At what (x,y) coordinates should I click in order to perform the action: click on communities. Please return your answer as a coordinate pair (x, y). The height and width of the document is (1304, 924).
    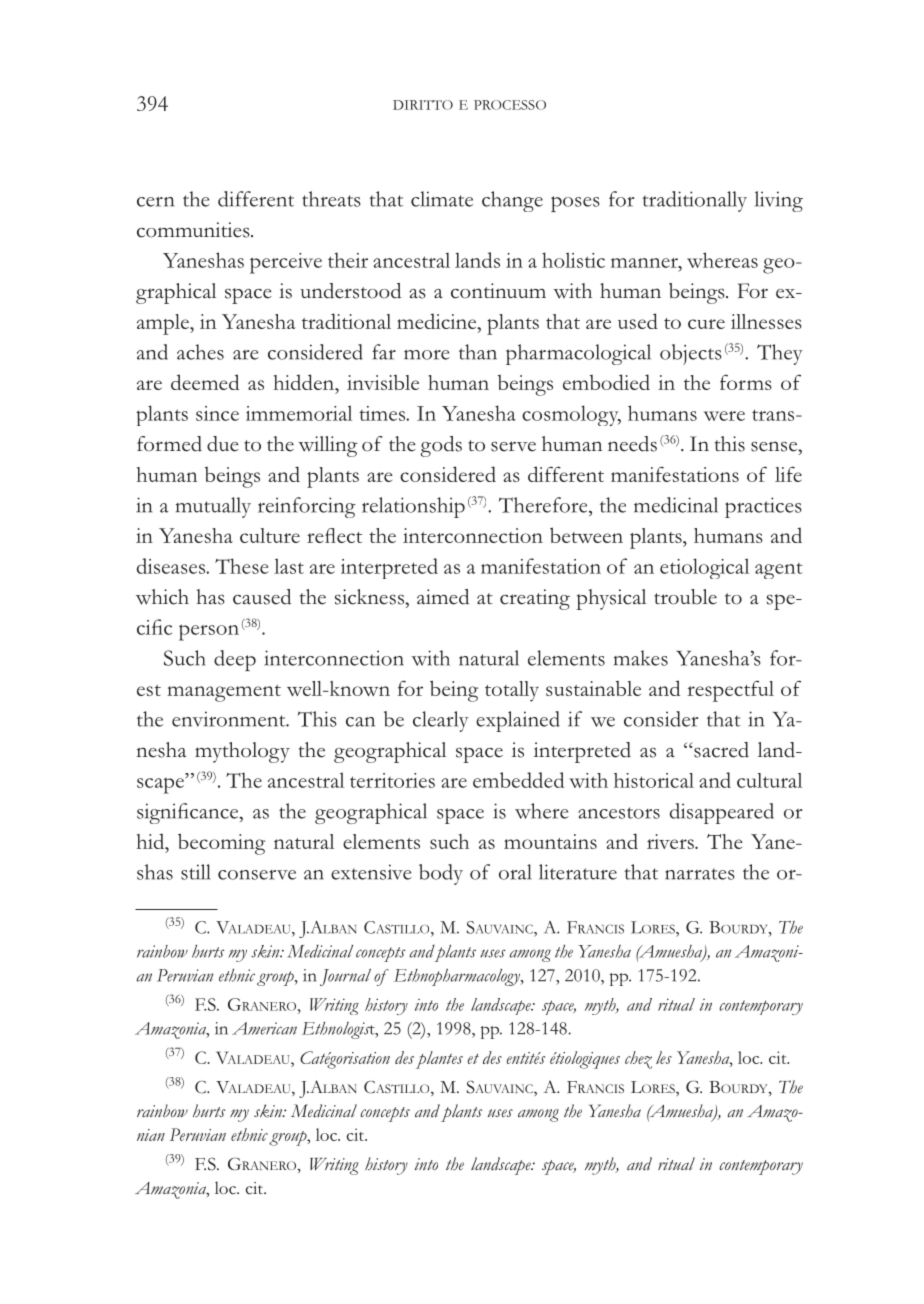
    Looking at the image, I should click on (194, 230).
